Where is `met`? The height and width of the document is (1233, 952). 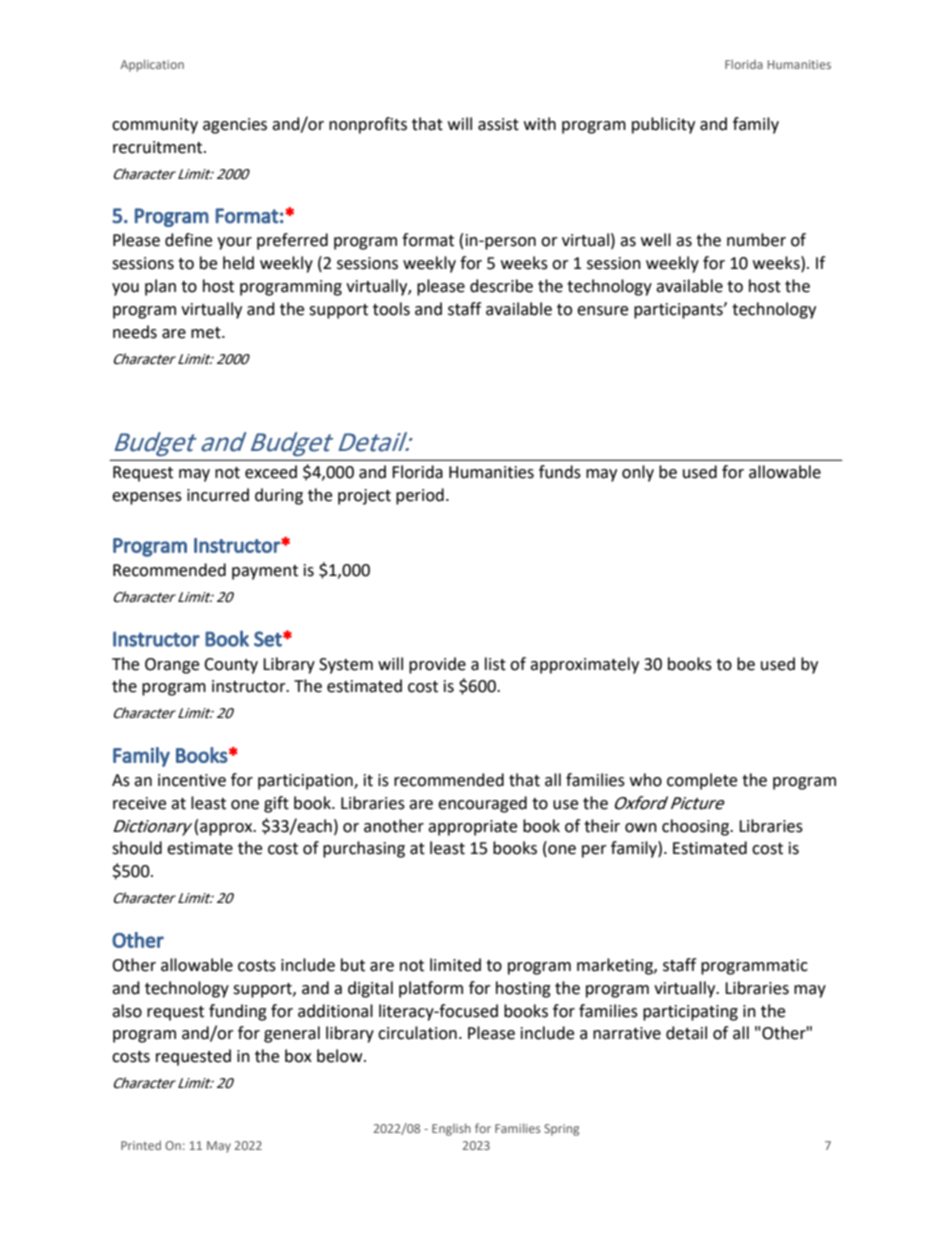
met is located at coordinates (207, 333).
